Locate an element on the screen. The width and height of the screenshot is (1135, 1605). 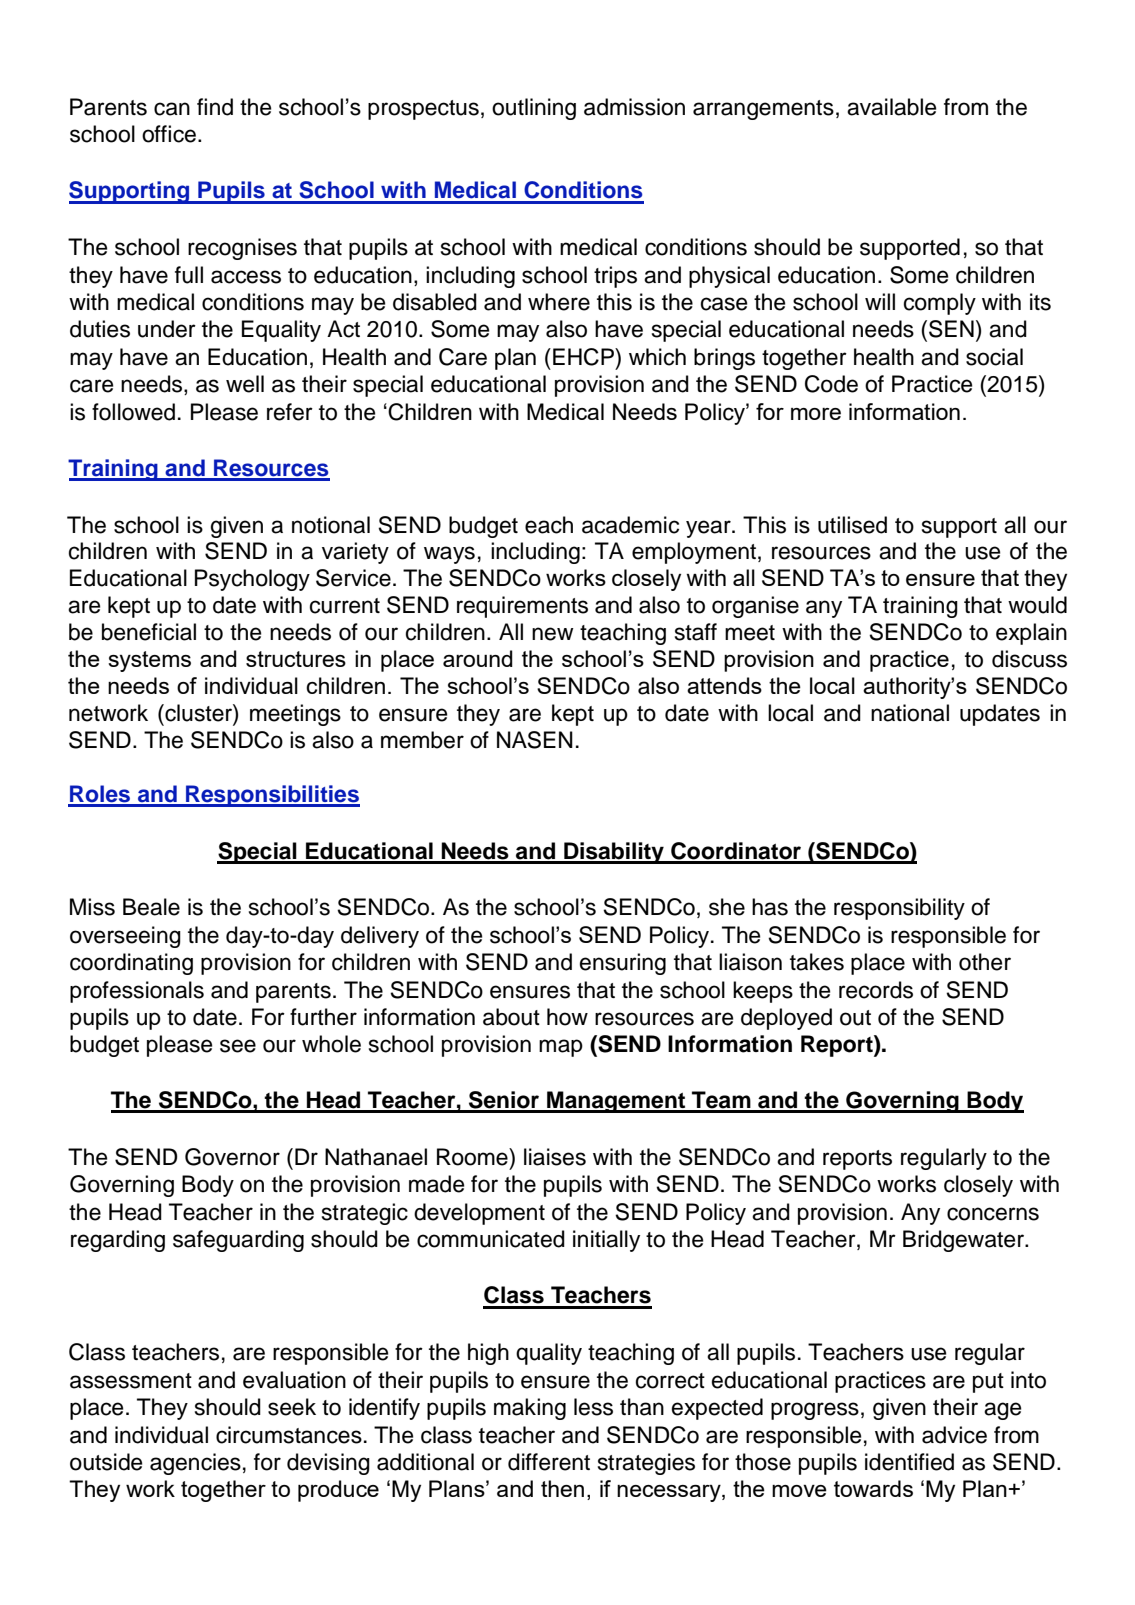
identified is located at coordinates (909, 1462).
